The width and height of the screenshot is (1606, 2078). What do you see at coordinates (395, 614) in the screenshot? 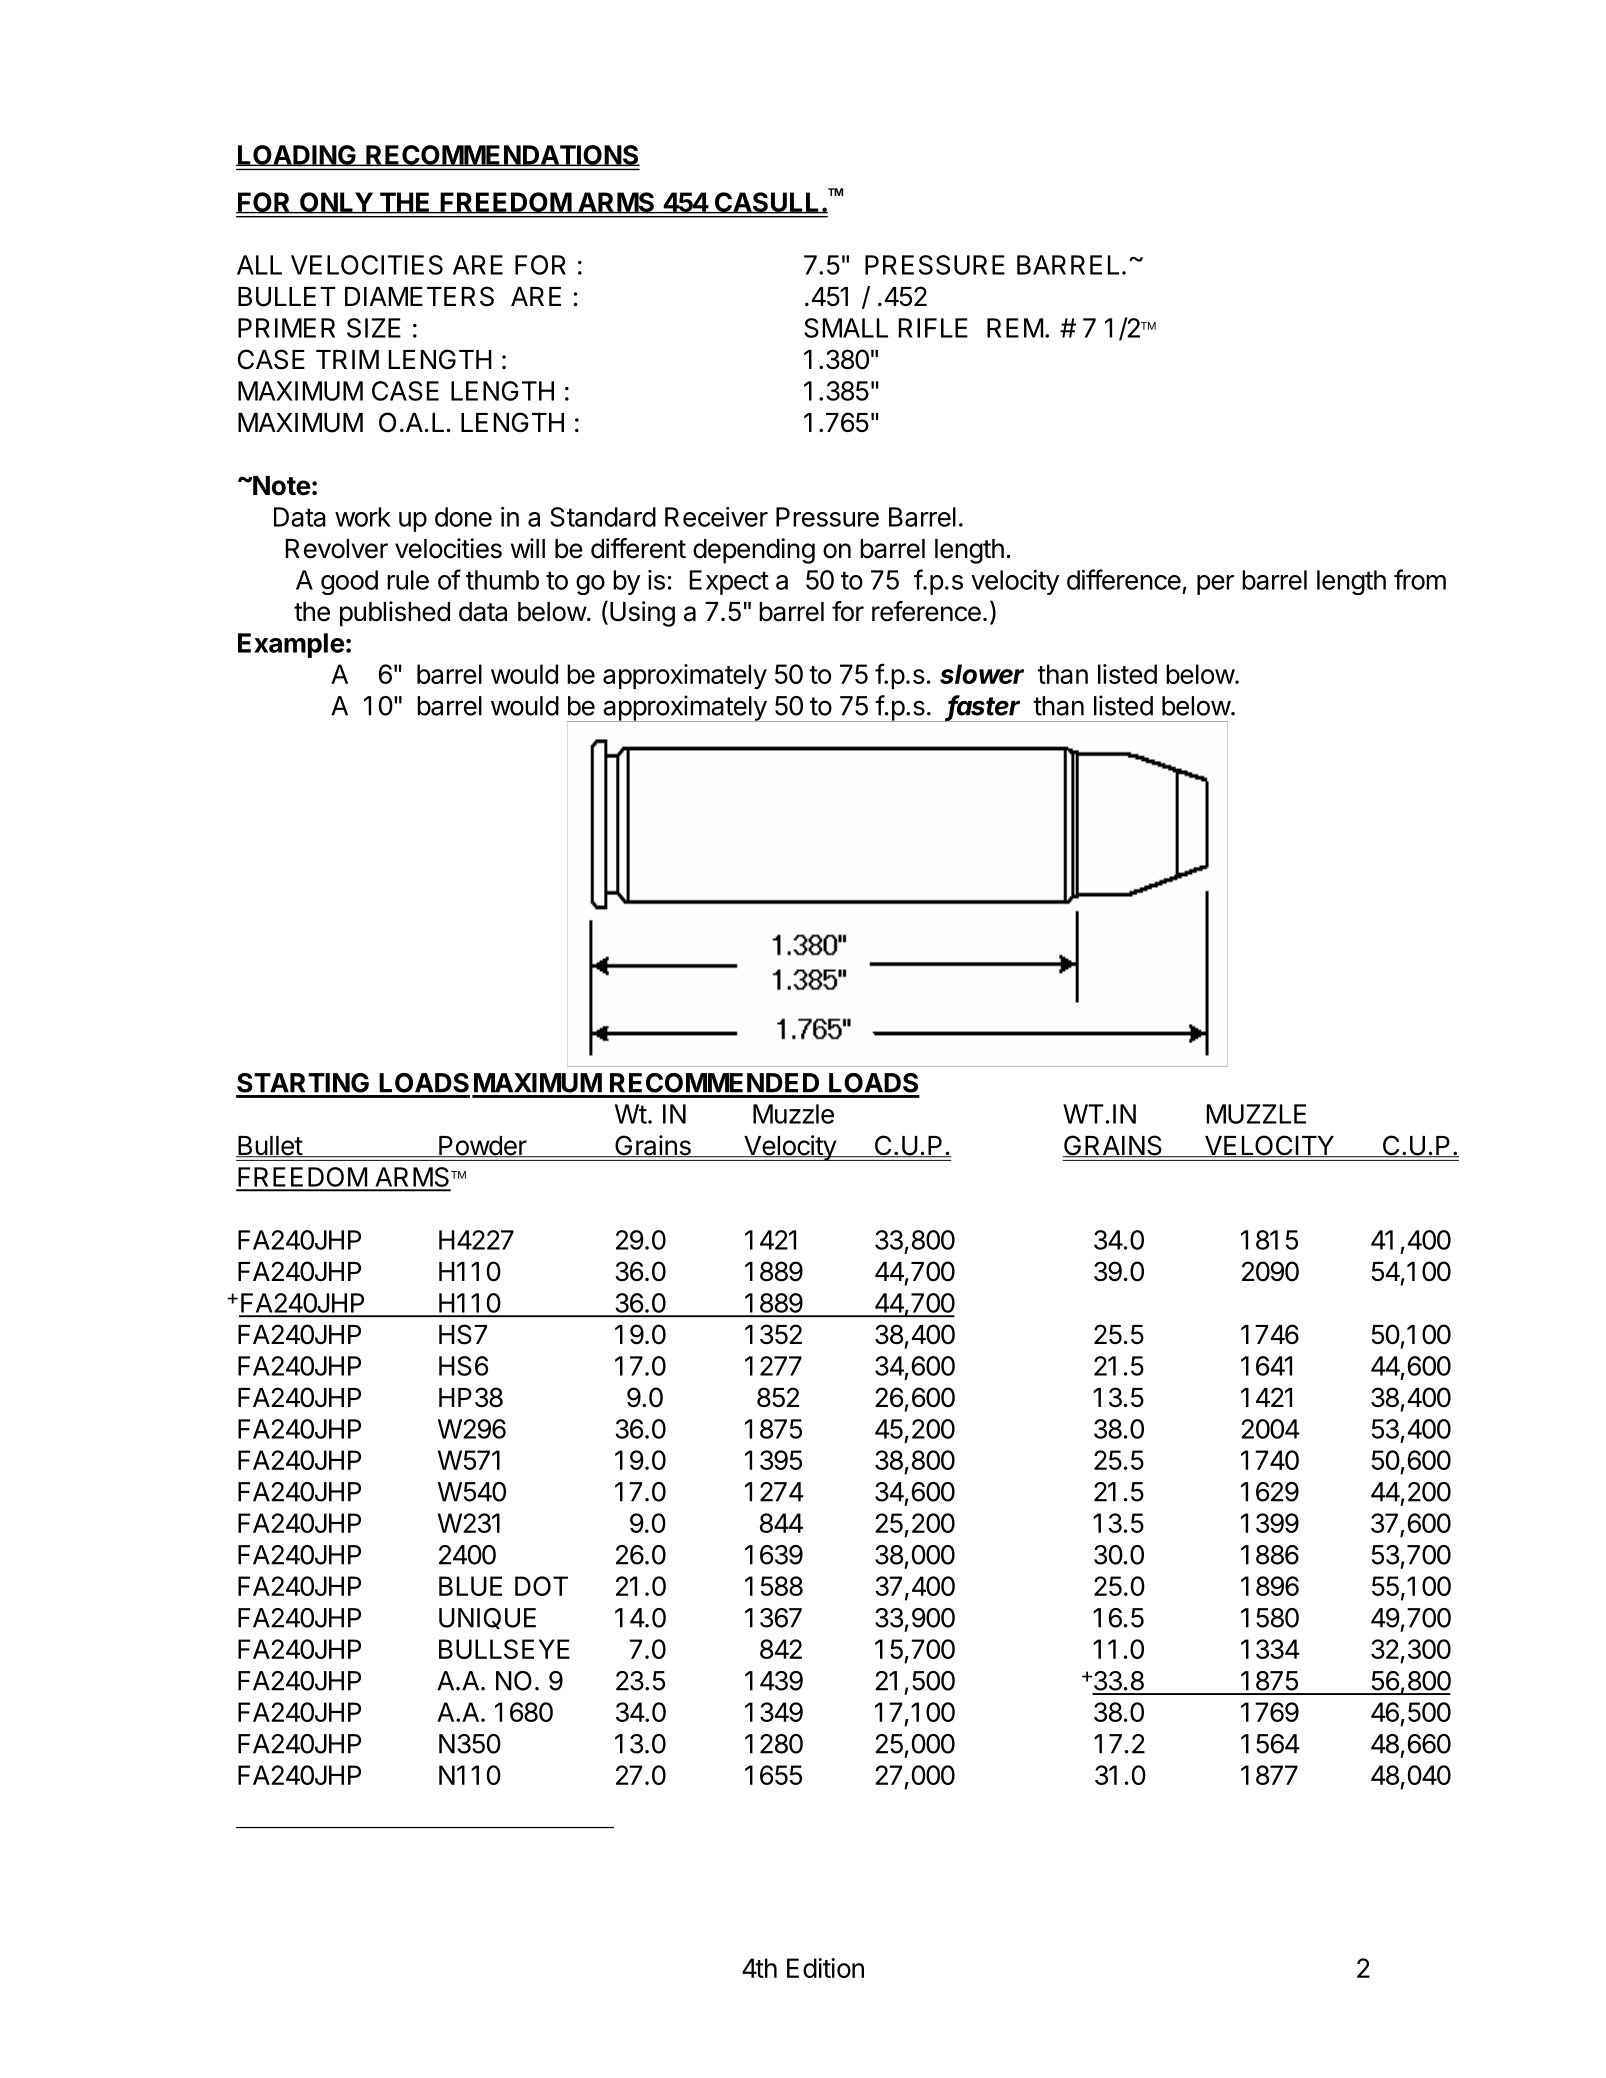
I see `published` at bounding box center [395, 614].
